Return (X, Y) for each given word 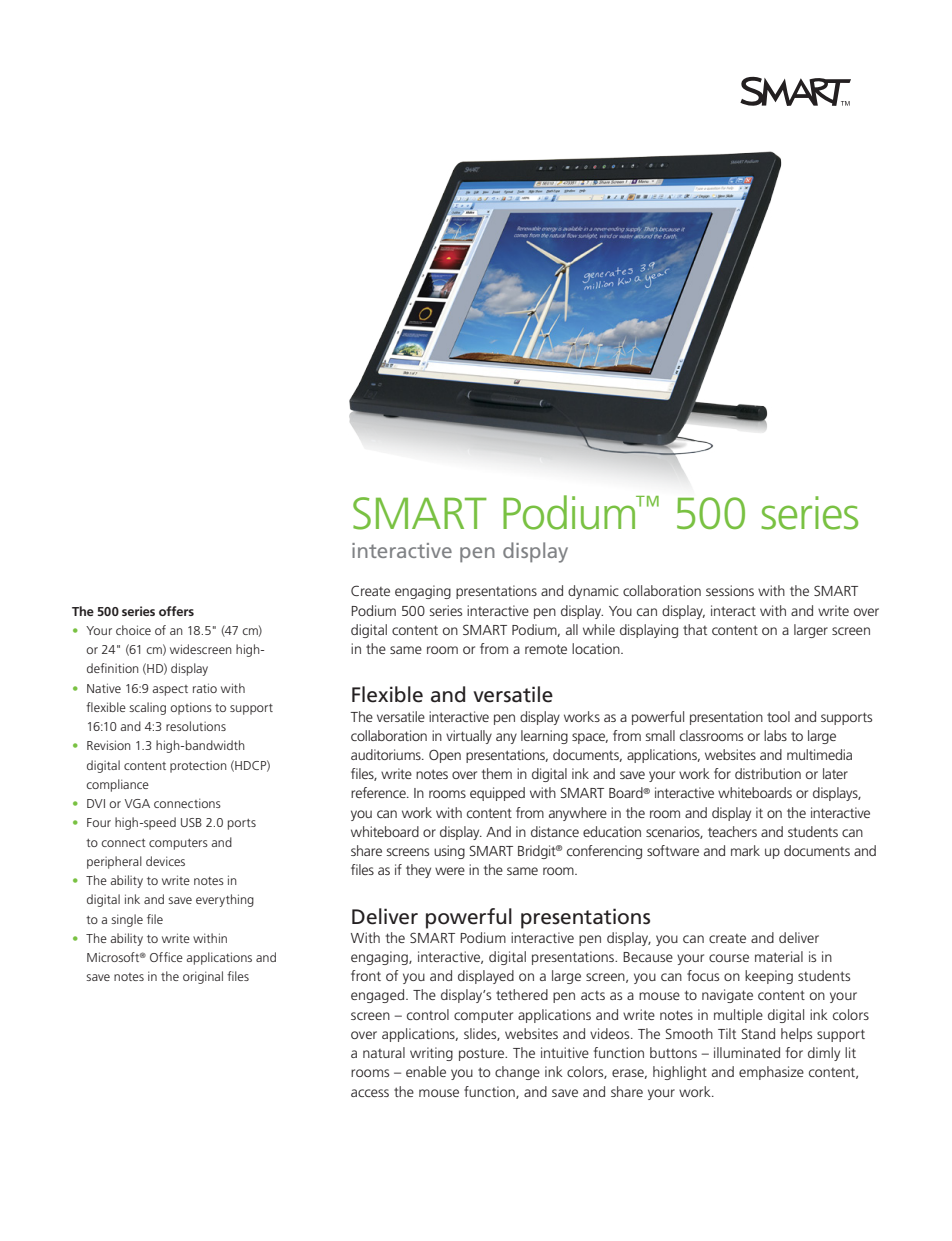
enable (426, 1071)
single (127, 920)
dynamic (593, 592)
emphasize (771, 1073)
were (450, 871)
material (779, 956)
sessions (730, 590)
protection (198, 767)
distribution (768, 773)
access (370, 1093)
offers (176, 611)
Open (445, 756)
